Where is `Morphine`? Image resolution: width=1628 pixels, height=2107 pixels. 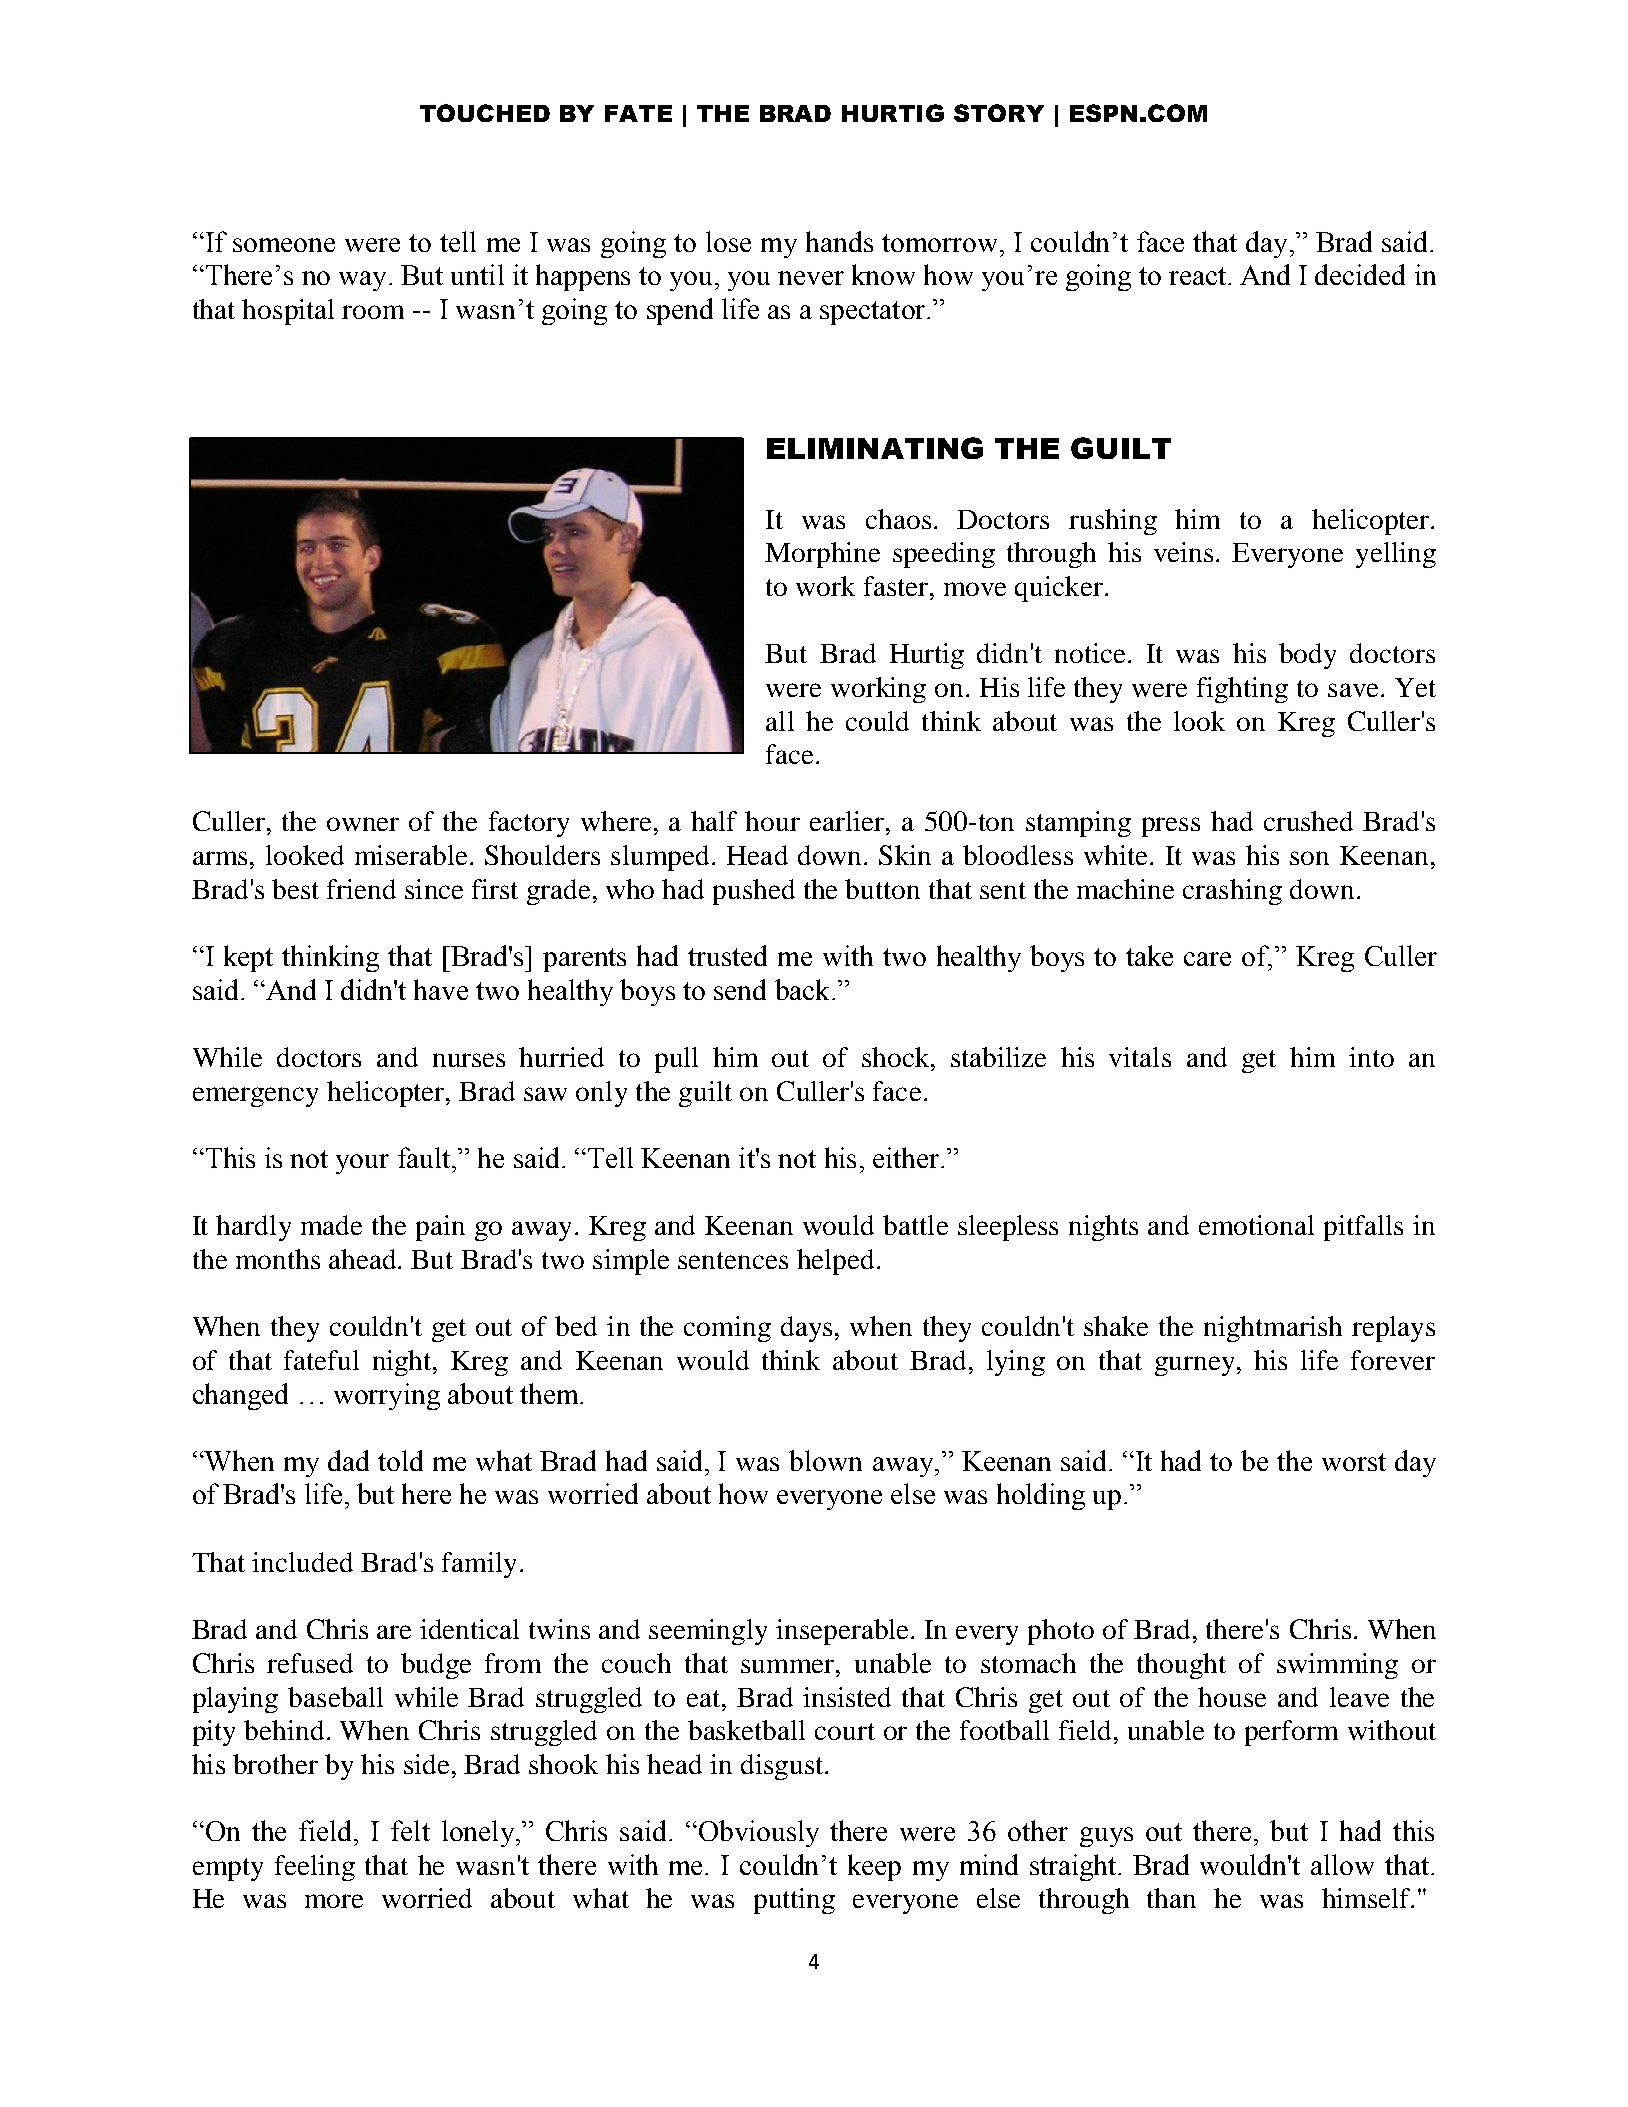
Morphine is located at coordinates (822, 555).
